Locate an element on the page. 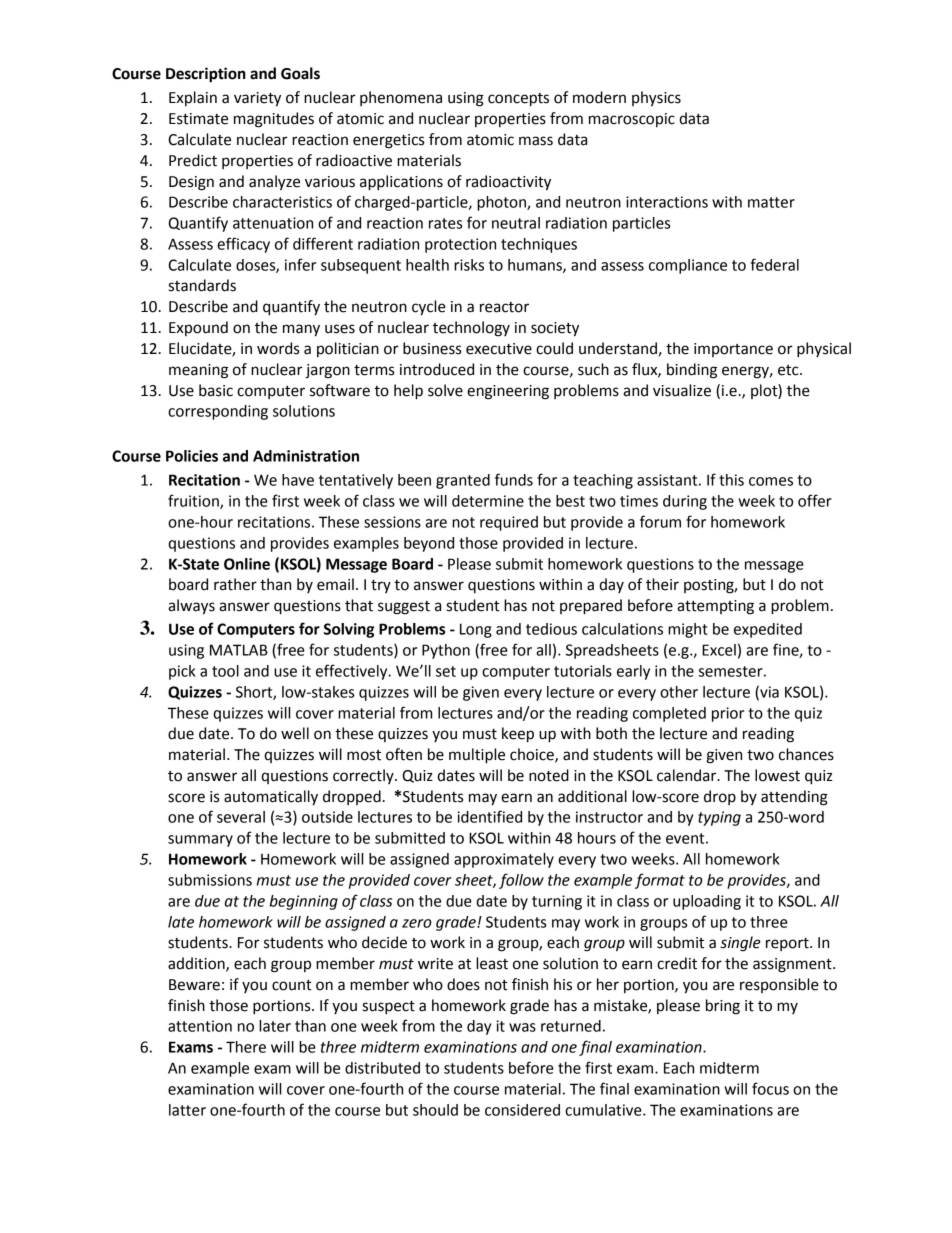  concepts is located at coordinates (518, 100).
